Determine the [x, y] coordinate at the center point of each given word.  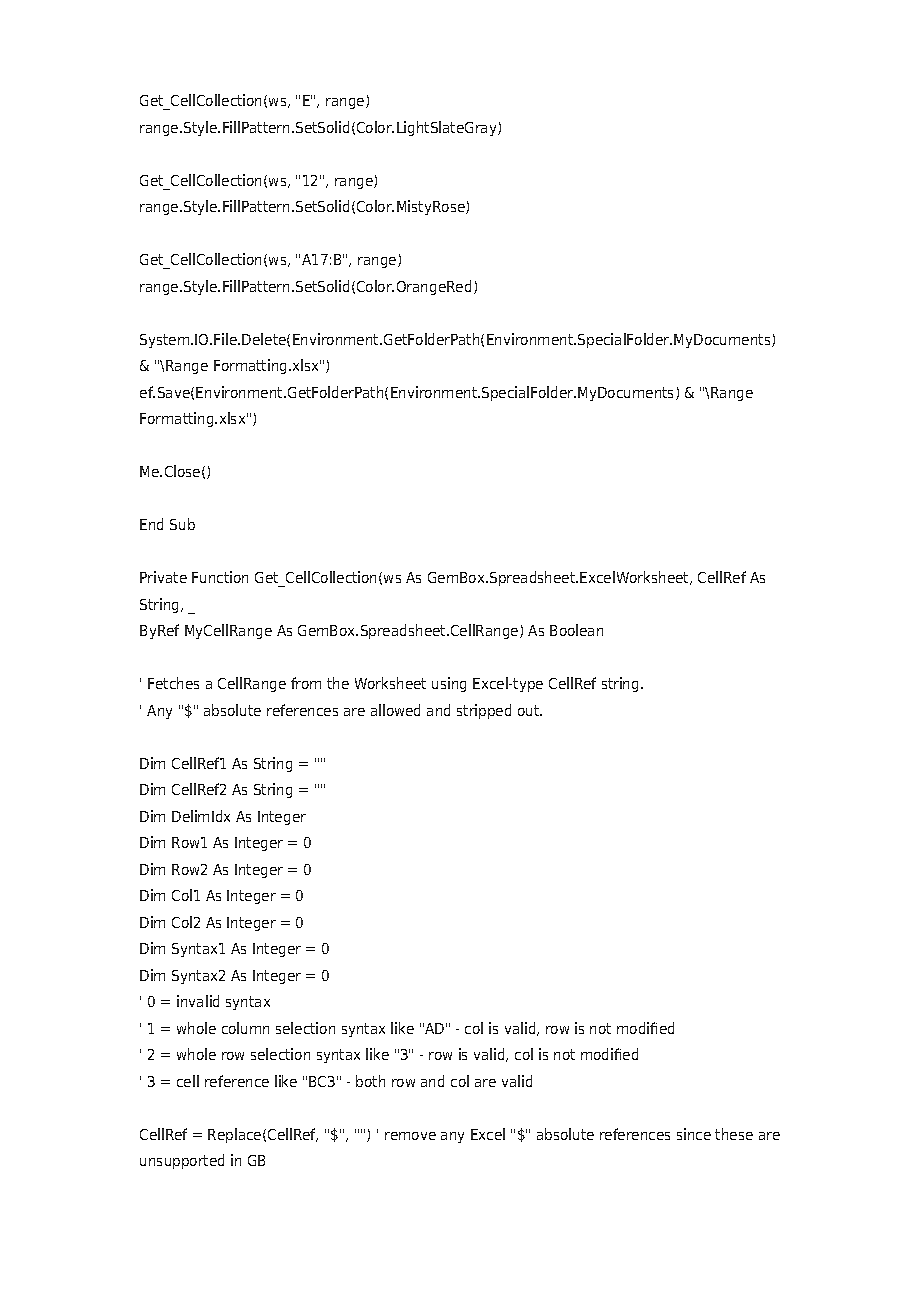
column [245, 1028]
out [530, 710]
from [306, 683]
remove [410, 1136]
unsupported [182, 1161]
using [449, 684]
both [370, 1081]
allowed [395, 710]
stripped [484, 711]
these [734, 1134]
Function [220, 577]
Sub [182, 524]
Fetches [173, 683]
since [694, 1134]
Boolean [576, 630]
